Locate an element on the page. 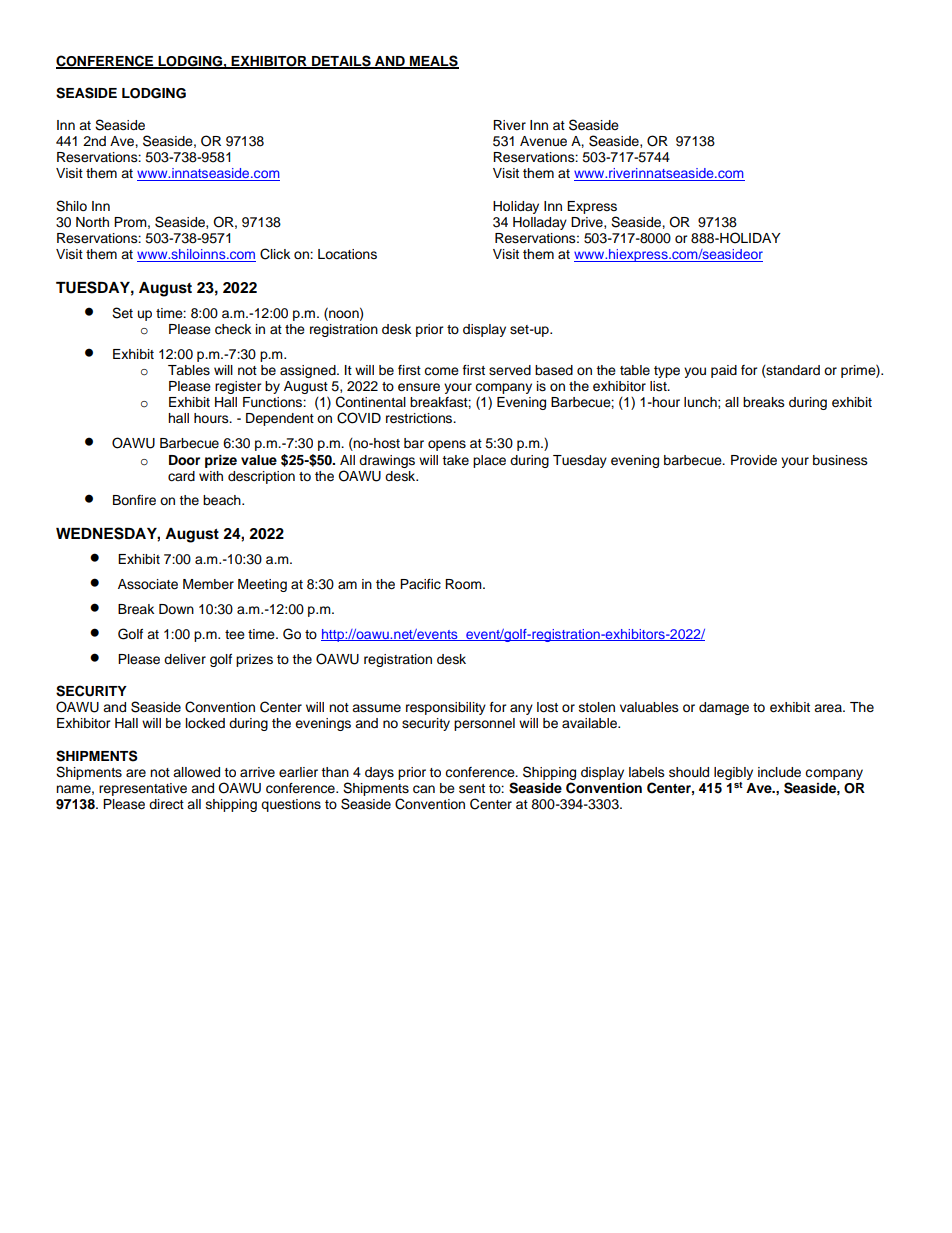  Room is located at coordinates (464, 584).
